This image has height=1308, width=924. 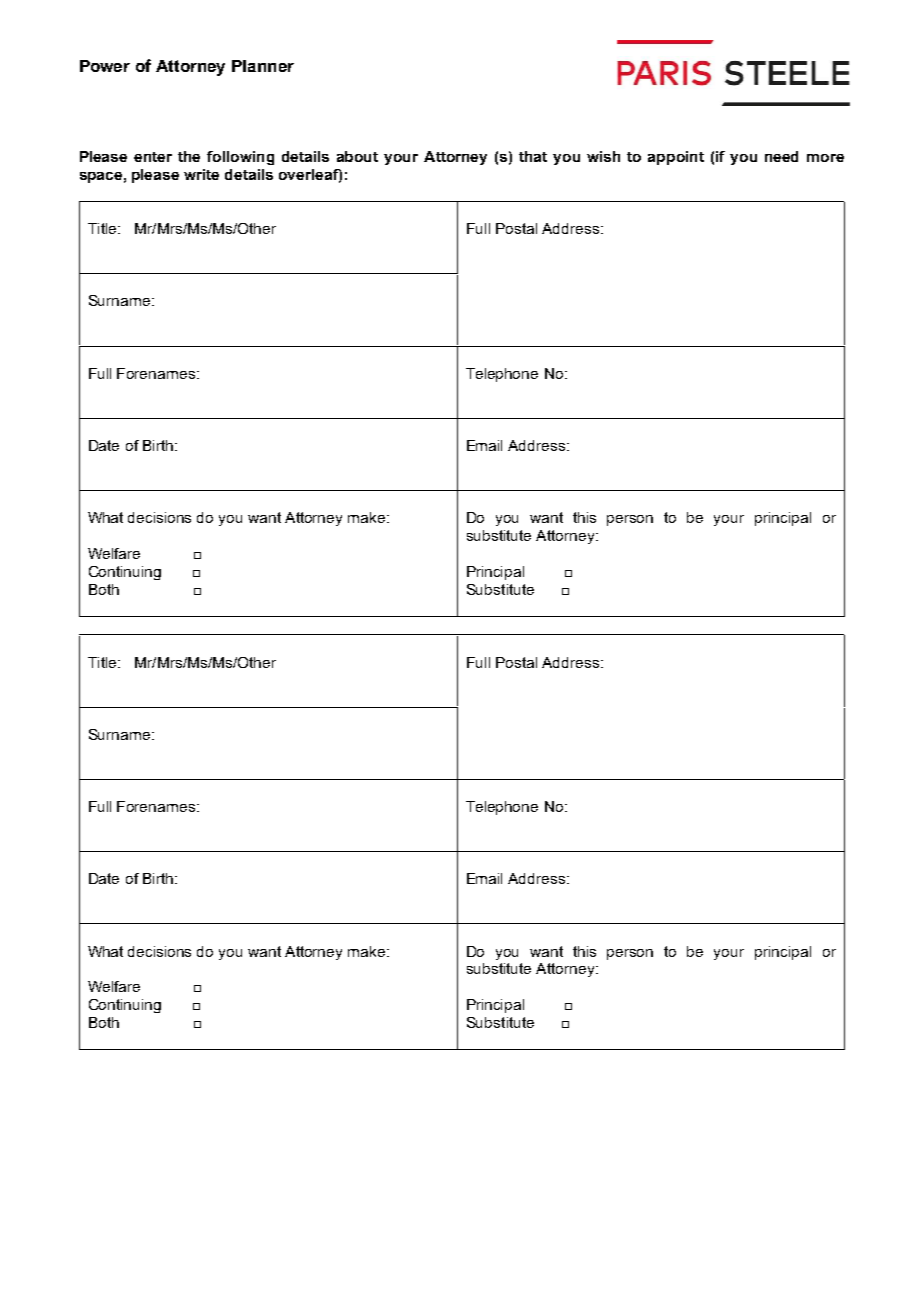 I want to click on need, so click(x=781, y=156).
